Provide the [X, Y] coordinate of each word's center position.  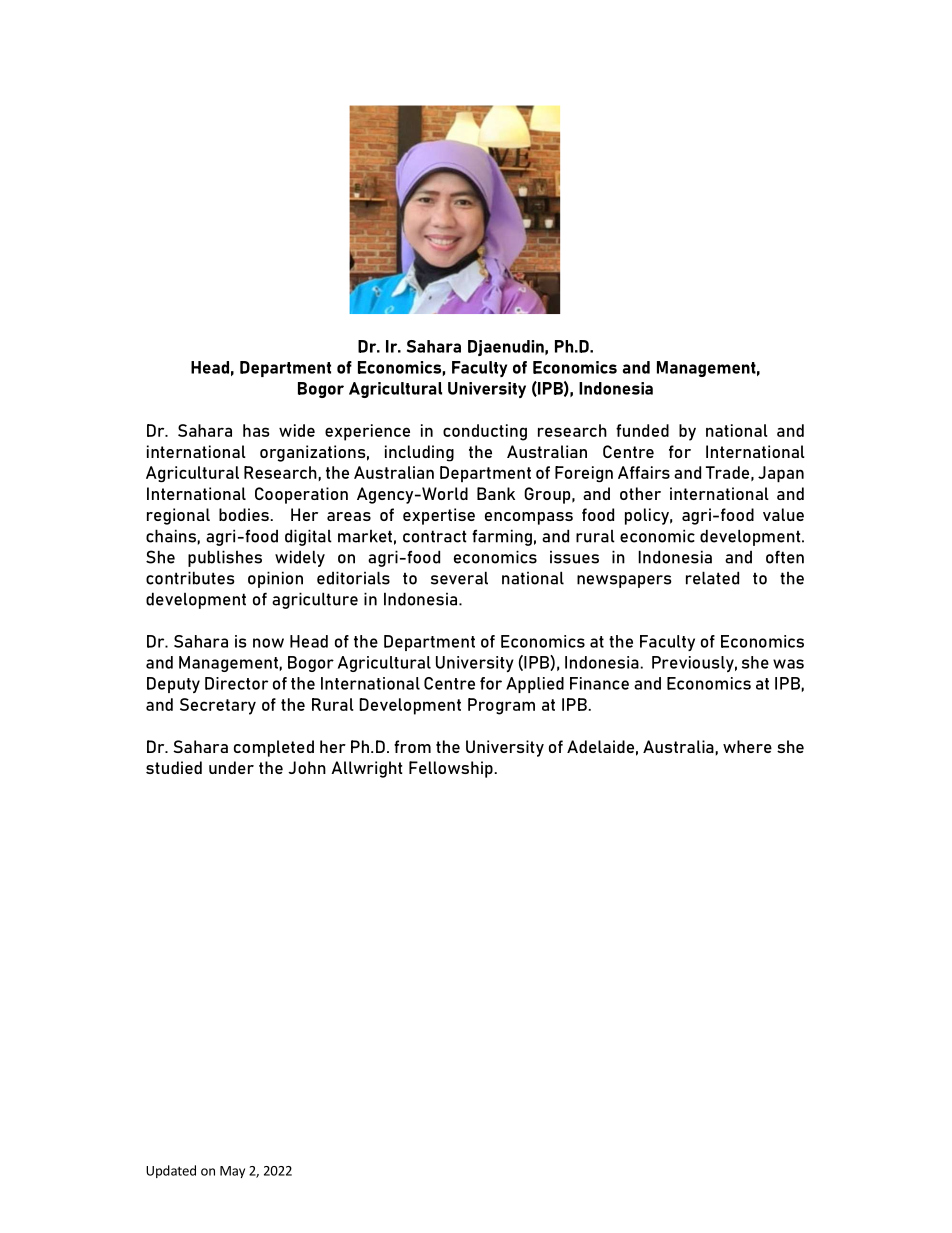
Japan [781, 474]
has [256, 430]
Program [501, 706]
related [712, 578]
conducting [485, 432]
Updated [171, 1171]
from [412, 746]
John [307, 767]
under [231, 767]
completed [274, 748]
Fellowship [451, 769]
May [232, 1172]
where [747, 746]
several [459, 578]
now [268, 643]
